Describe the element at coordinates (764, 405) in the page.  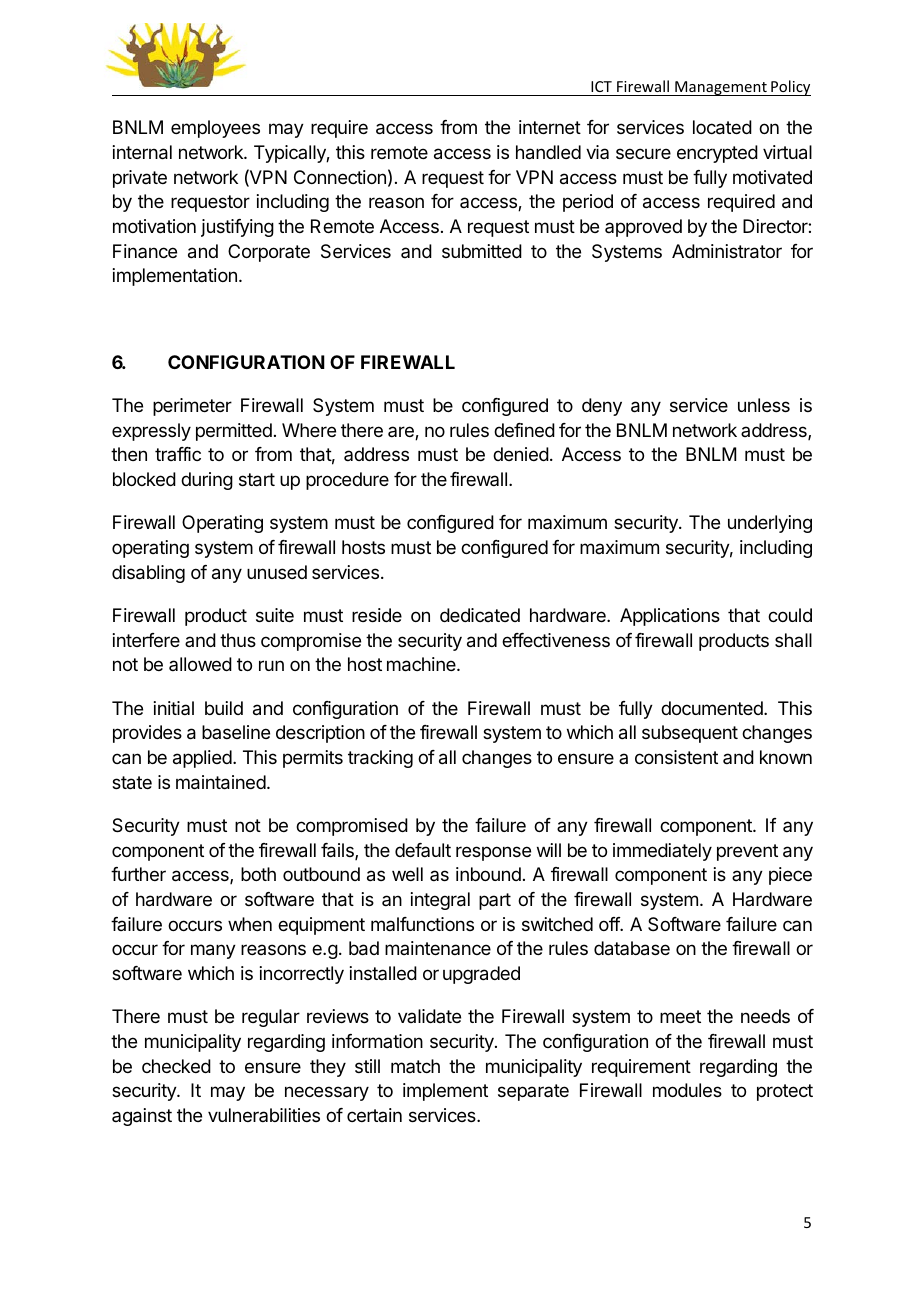
I see `unless` at that location.
